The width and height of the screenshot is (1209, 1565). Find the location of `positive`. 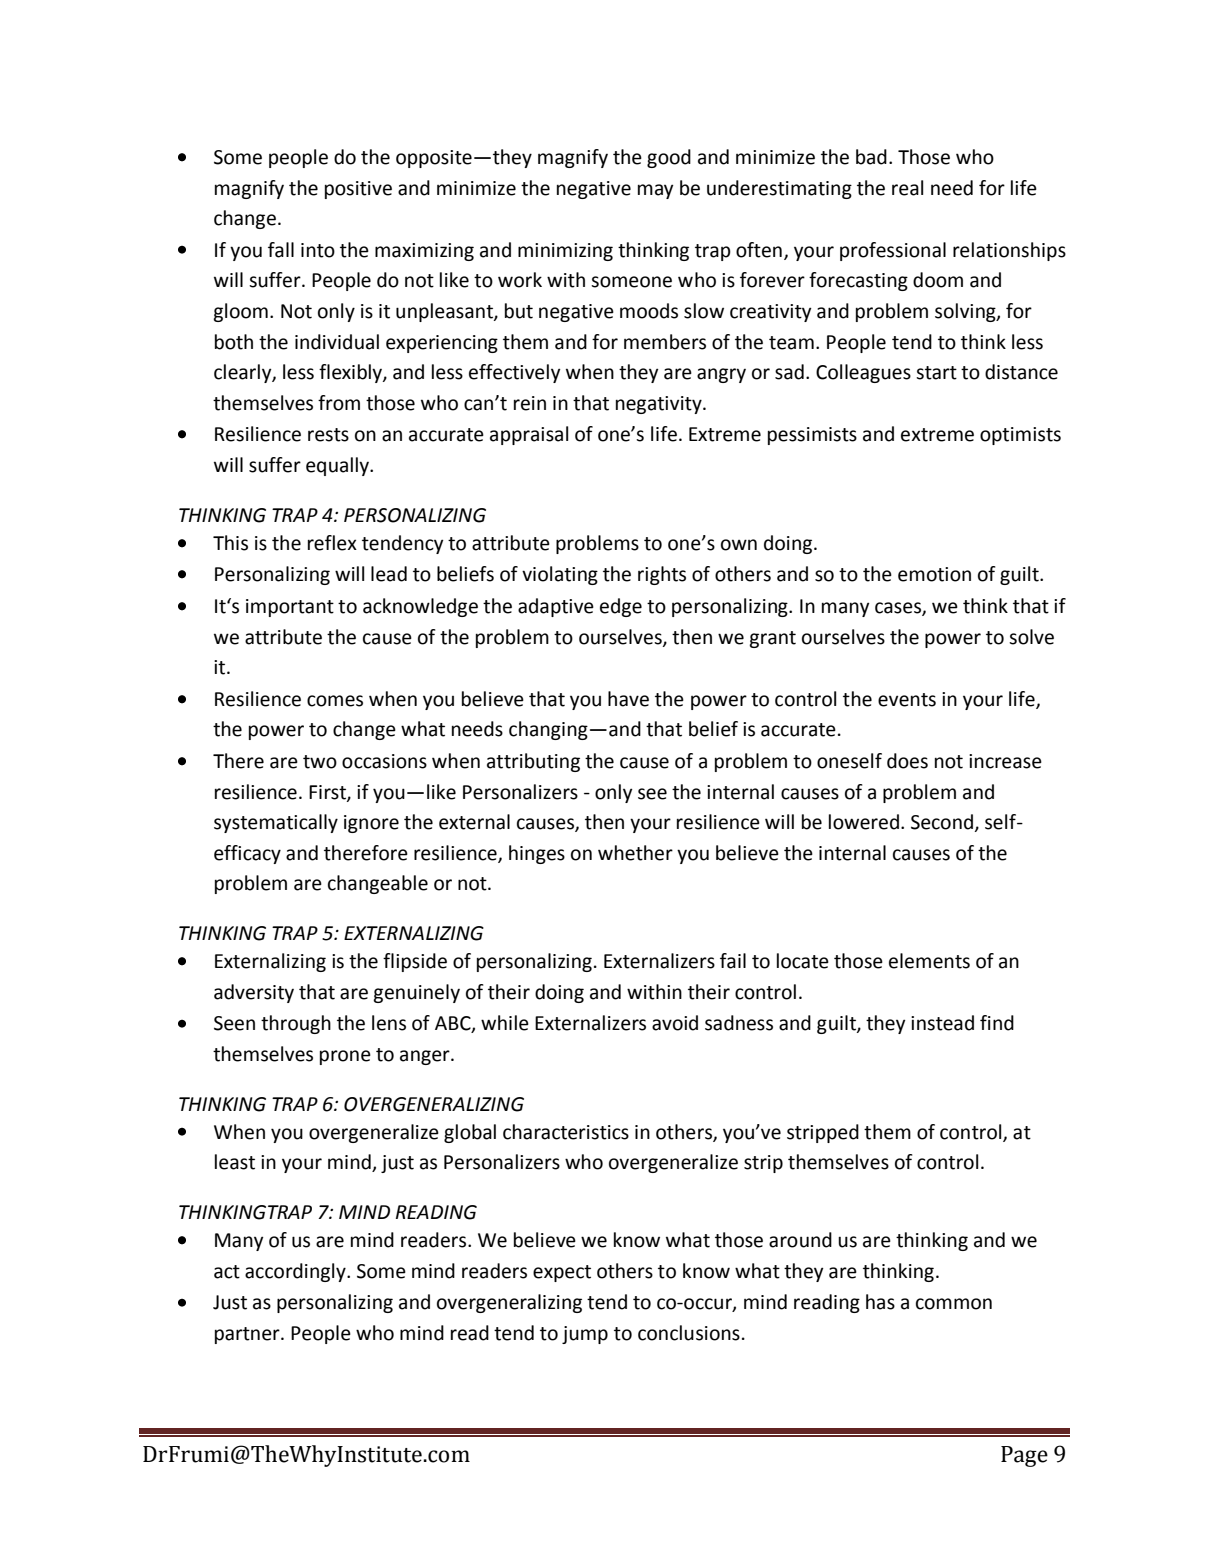

positive is located at coordinates (358, 190).
